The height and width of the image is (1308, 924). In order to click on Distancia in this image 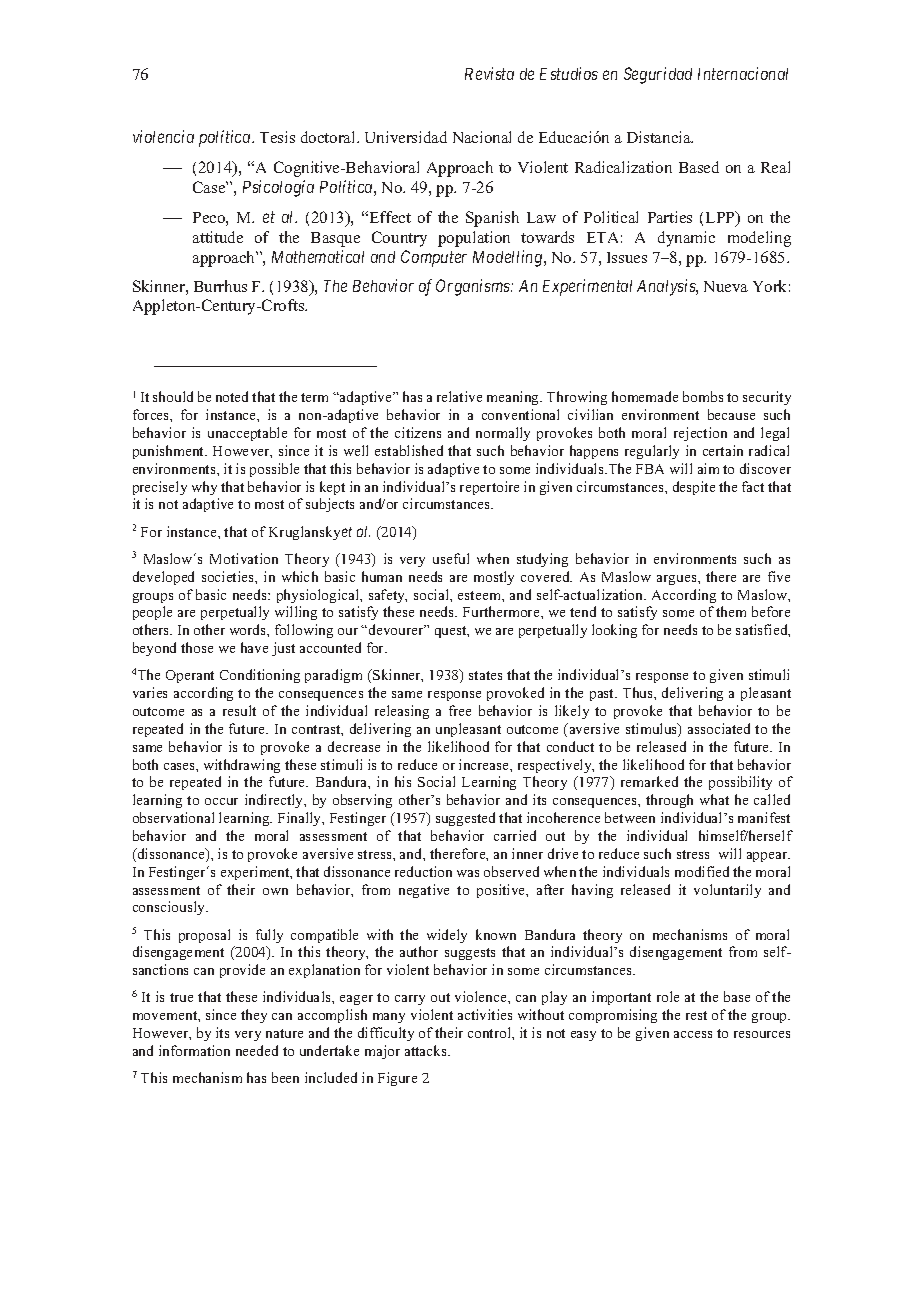, I will do `click(660, 137)`.
